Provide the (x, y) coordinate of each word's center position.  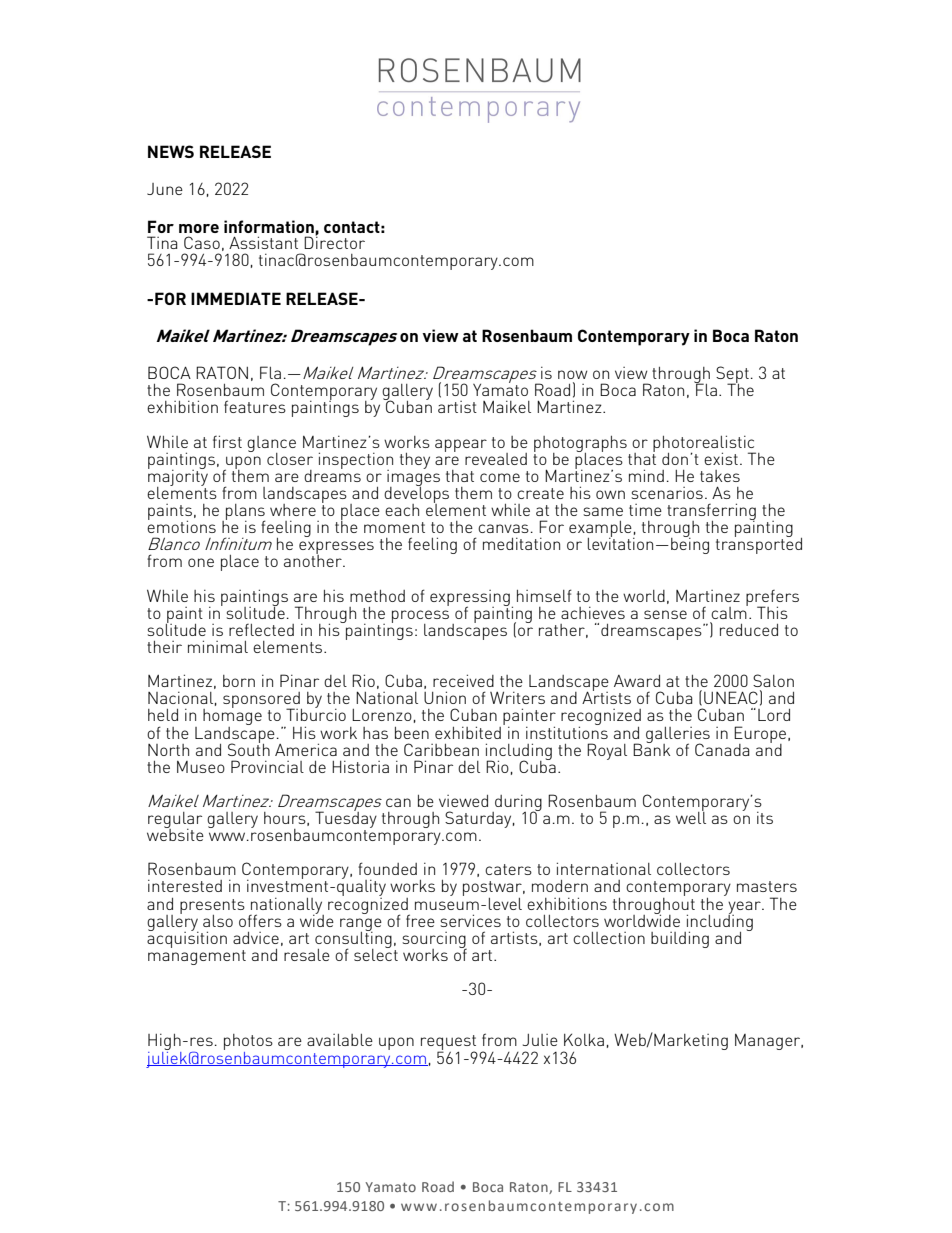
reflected (261, 630)
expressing (470, 599)
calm (729, 611)
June (165, 189)
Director (334, 241)
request (449, 1044)
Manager (769, 1042)
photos (248, 1043)
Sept (732, 375)
